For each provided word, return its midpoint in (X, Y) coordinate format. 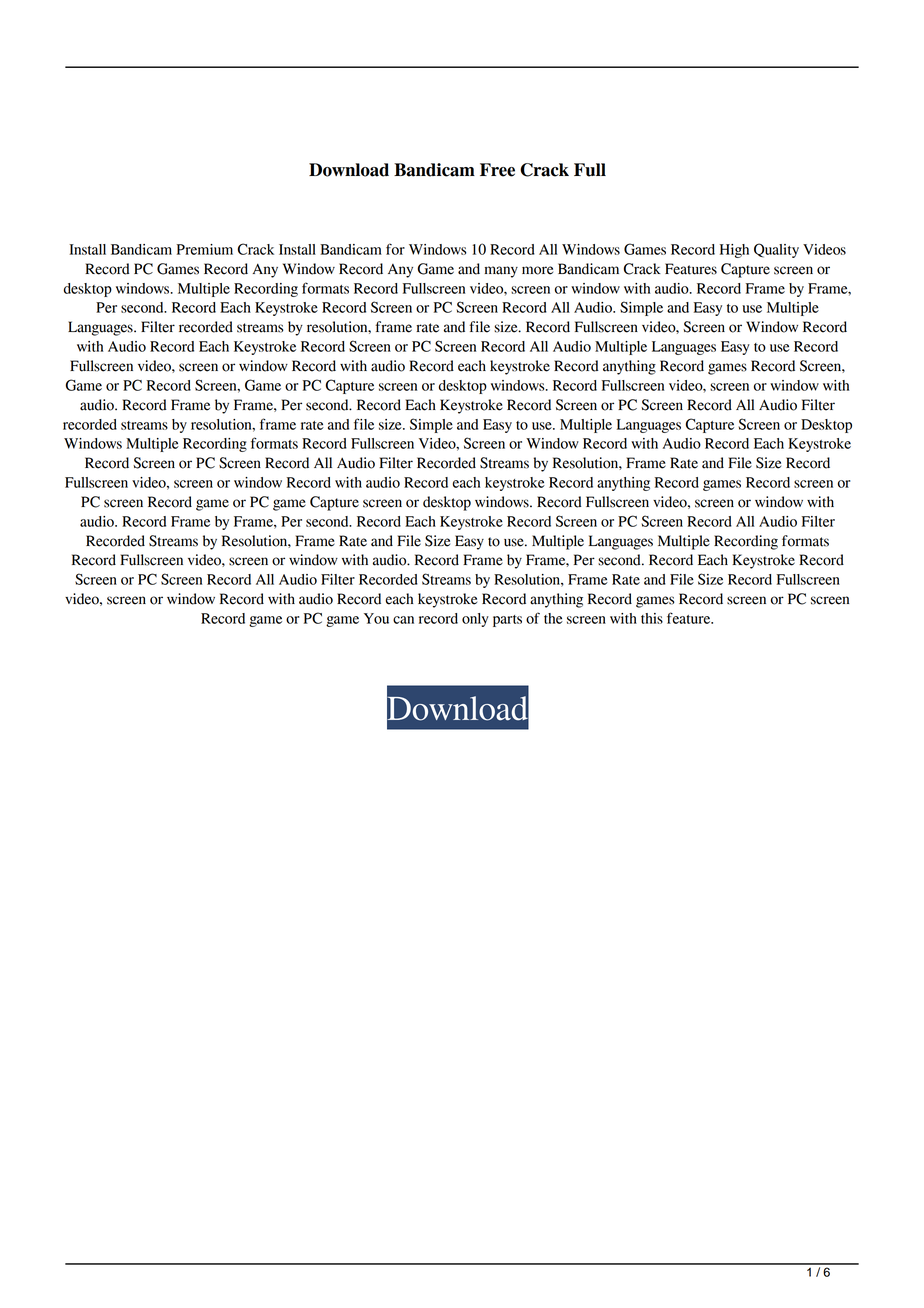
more (537, 270)
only (475, 620)
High (734, 251)
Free (497, 170)
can (403, 620)
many (501, 272)
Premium (205, 249)
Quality (776, 250)
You (376, 618)
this (652, 618)
